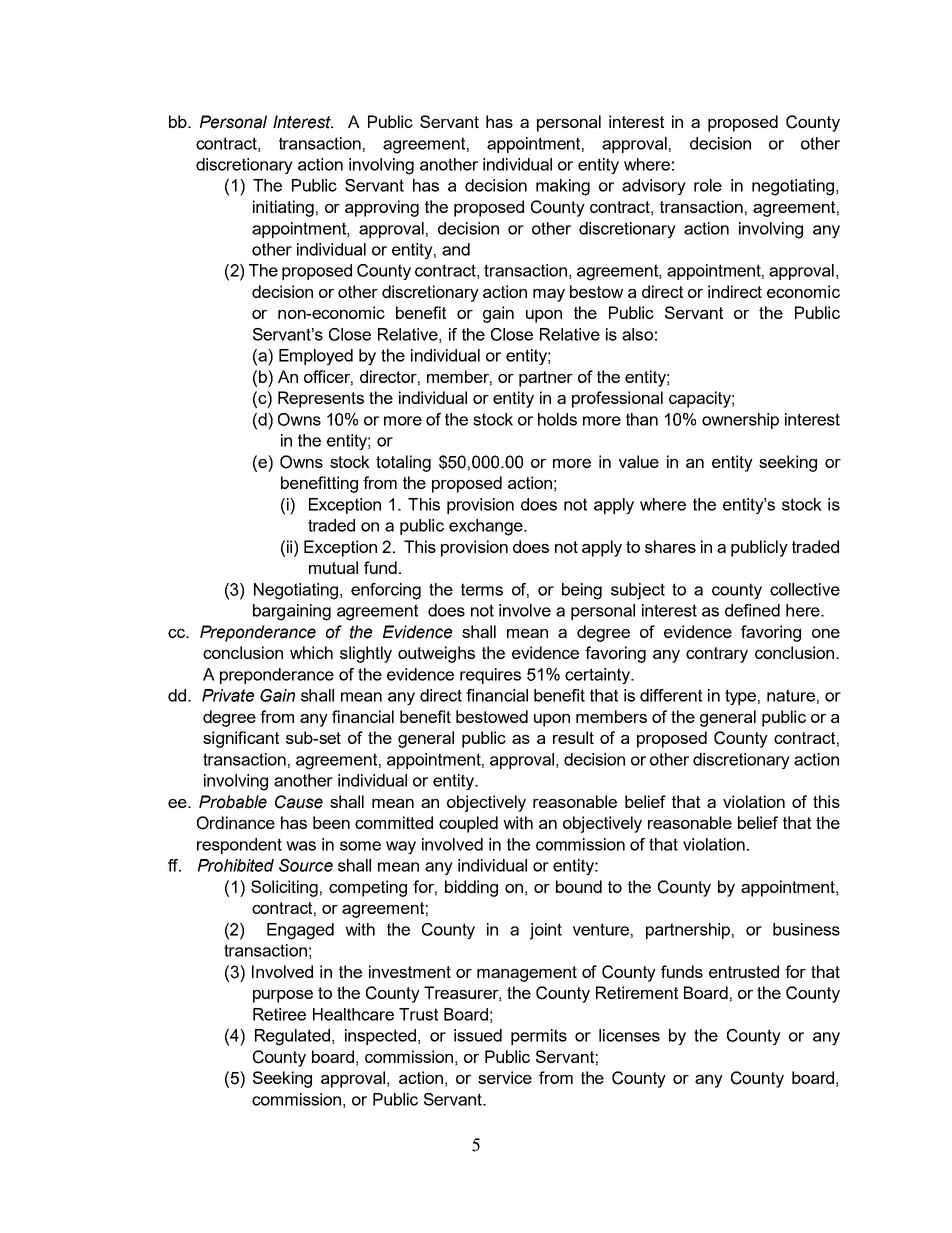  I want to click on Regulated, so click(294, 1037).
